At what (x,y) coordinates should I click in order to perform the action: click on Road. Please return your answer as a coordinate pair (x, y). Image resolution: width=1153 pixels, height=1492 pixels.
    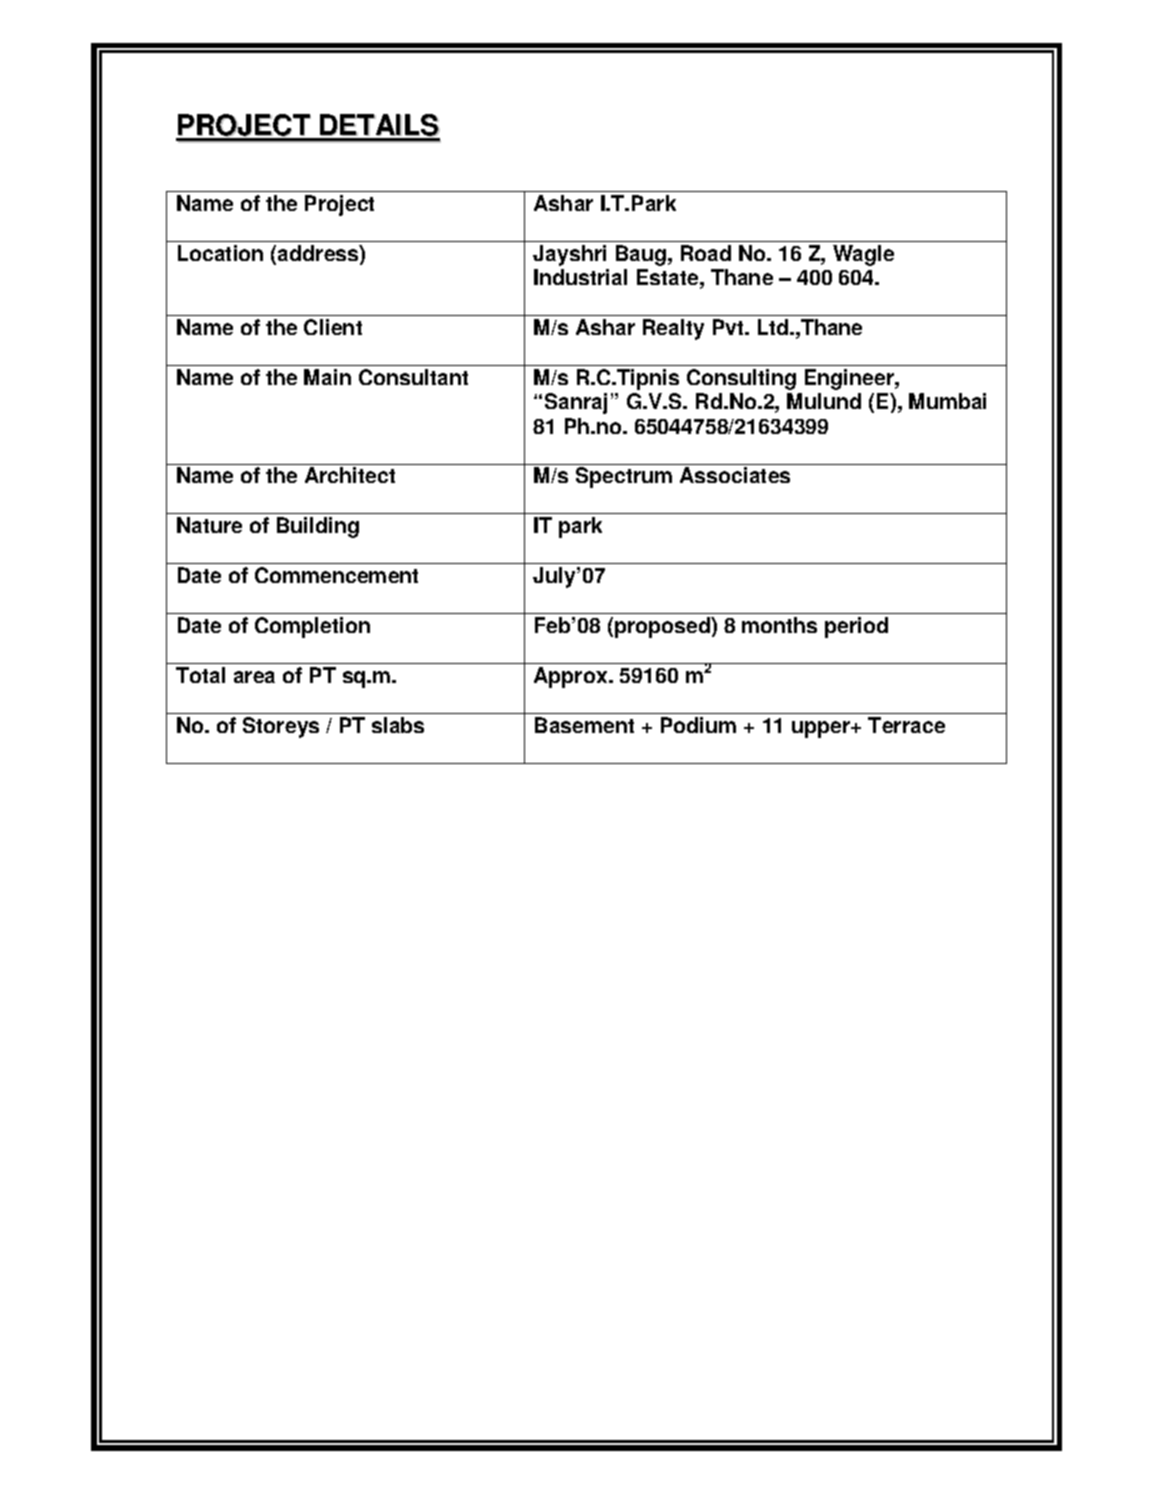
    Looking at the image, I should click on (706, 253).
